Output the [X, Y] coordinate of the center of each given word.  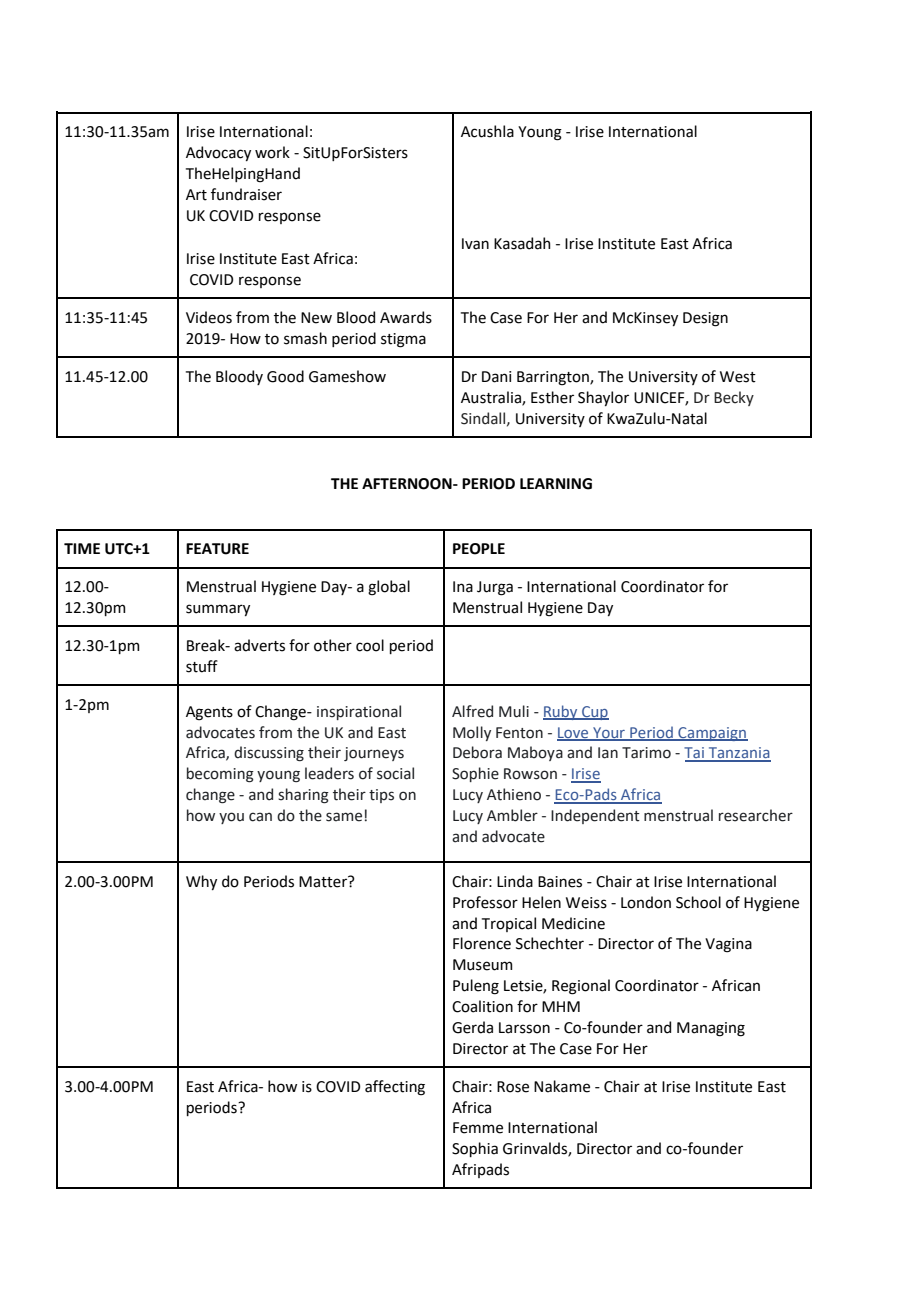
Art [196, 195]
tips [381, 796]
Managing [711, 1029]
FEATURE [217, 549]
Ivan [475, 244]
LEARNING [556, 484]
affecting [395, 1088]
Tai [695, 754]
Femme [478, 1128]
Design [705, 319]
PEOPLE [479, 549]
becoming [220, 775]
